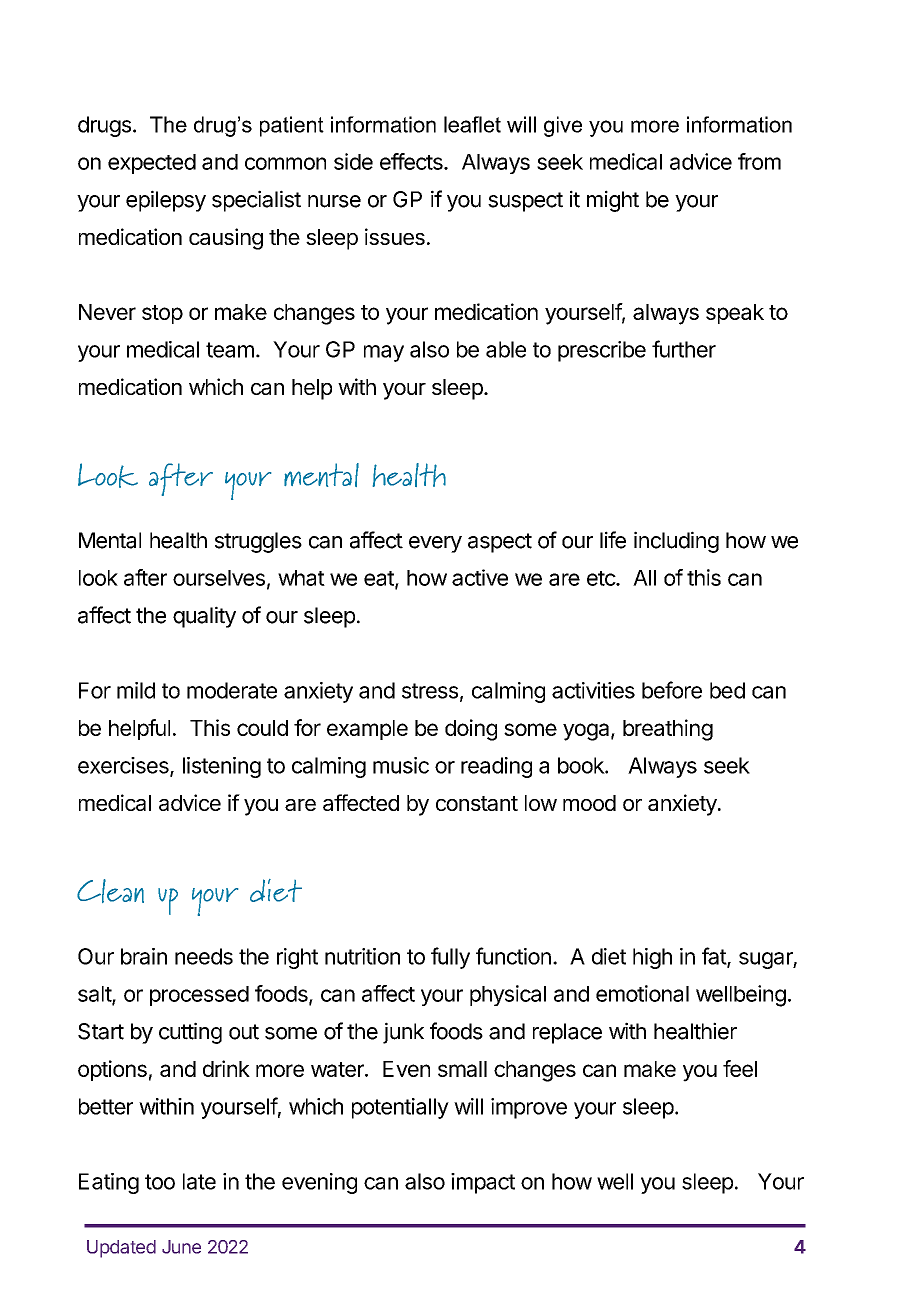  Describe the element at coordinates (204, 956) in the screenshot. I see `needs` at that location.
